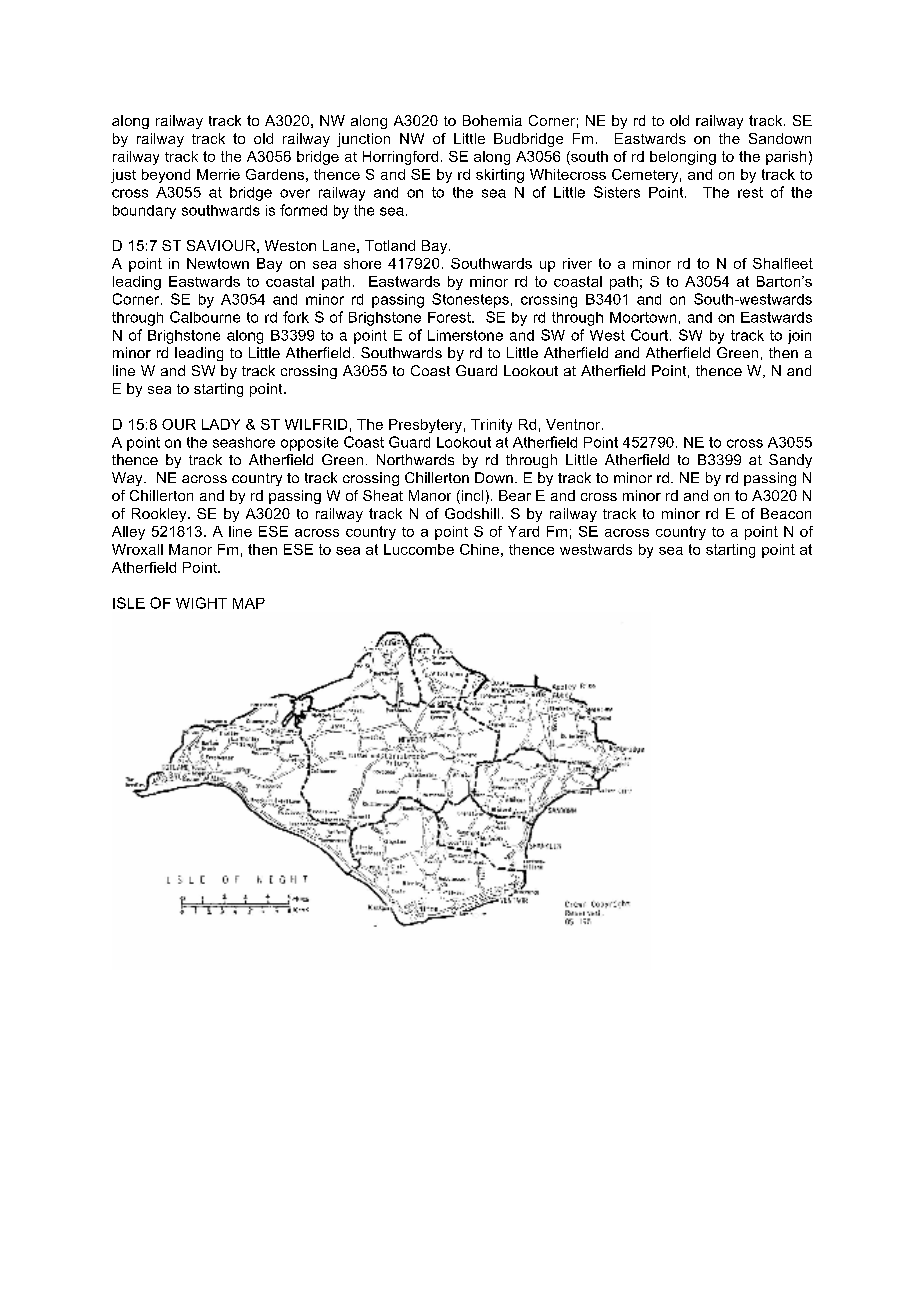 This page has width=924, height=1308. I want to click on Bohemia, so click(492, 120).
